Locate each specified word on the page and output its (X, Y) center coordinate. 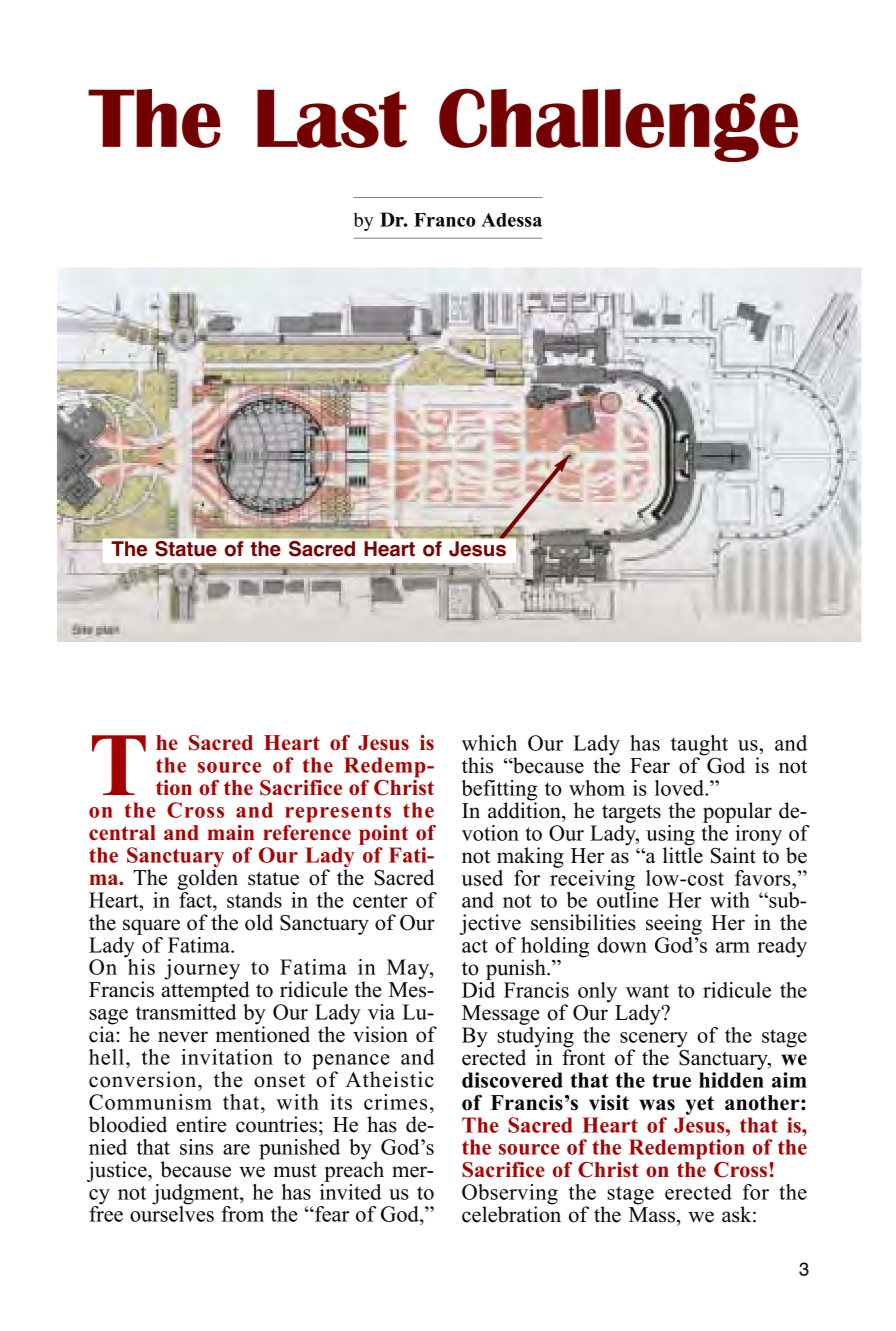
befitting (499, 791)
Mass (652, 1215)
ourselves (172, 1213)
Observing (510, 1195)
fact (197, 898)
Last (332, 118)
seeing (674, 924)
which (489, 743)
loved (681, 788)
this (477, 765)
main (231, 832)
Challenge (618, 125)
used (482, 878)
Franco (444, 220)
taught (699, 746)
